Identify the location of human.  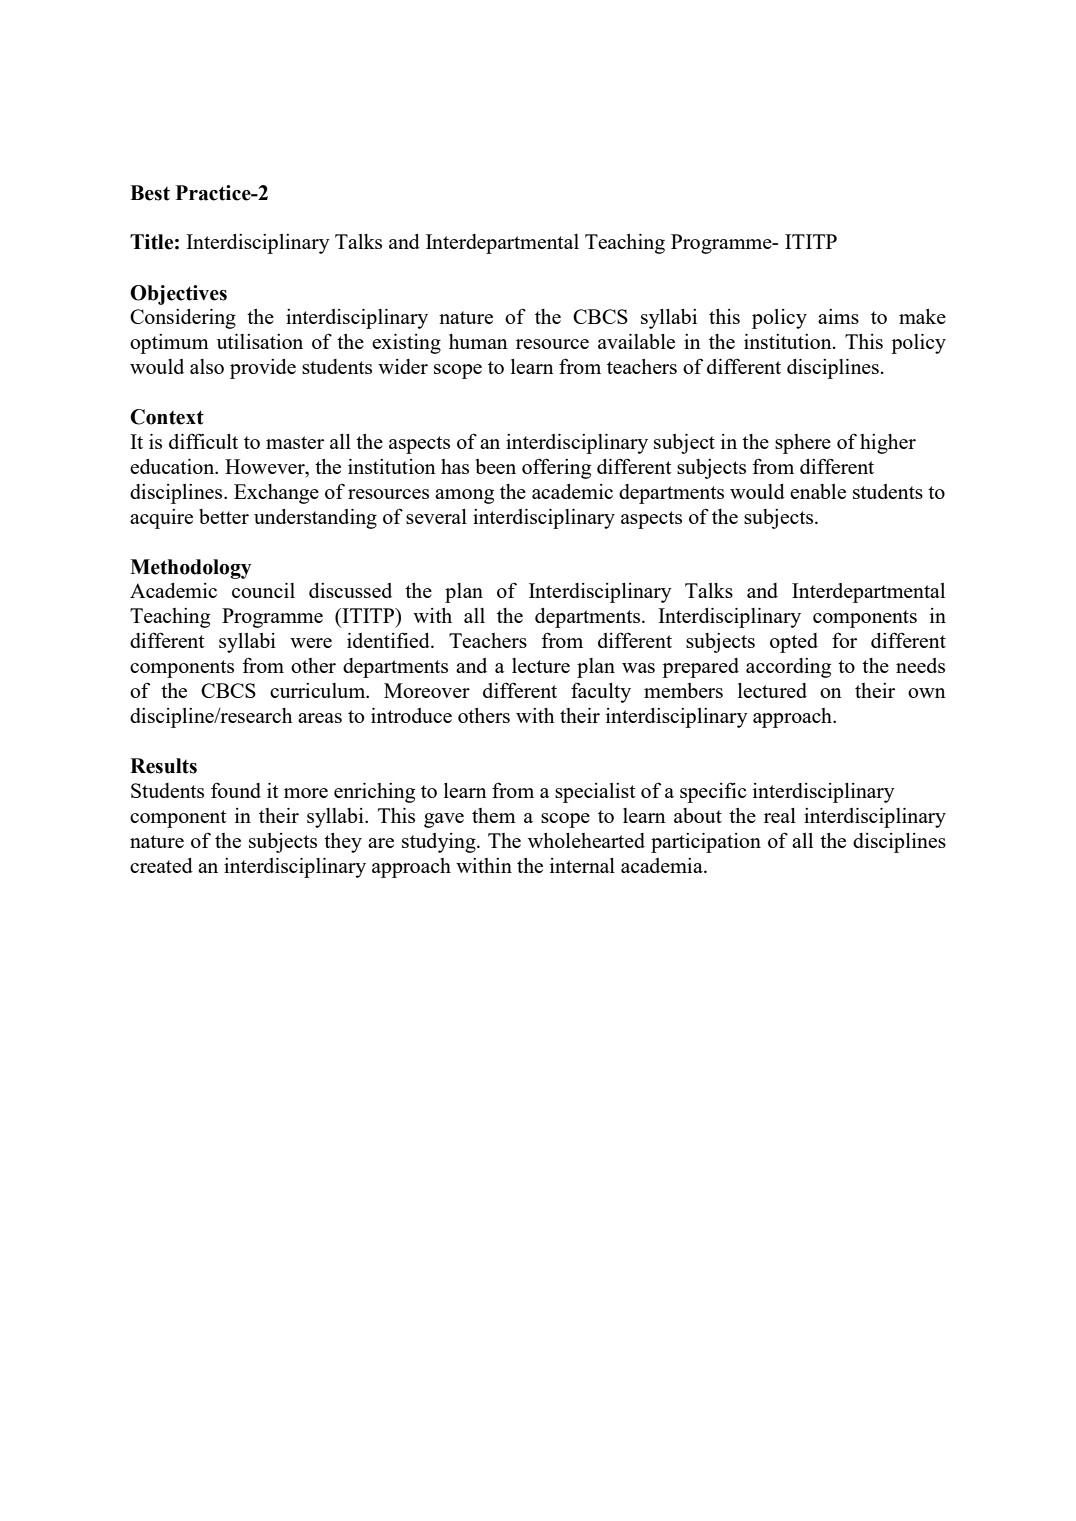
(478, 341).
